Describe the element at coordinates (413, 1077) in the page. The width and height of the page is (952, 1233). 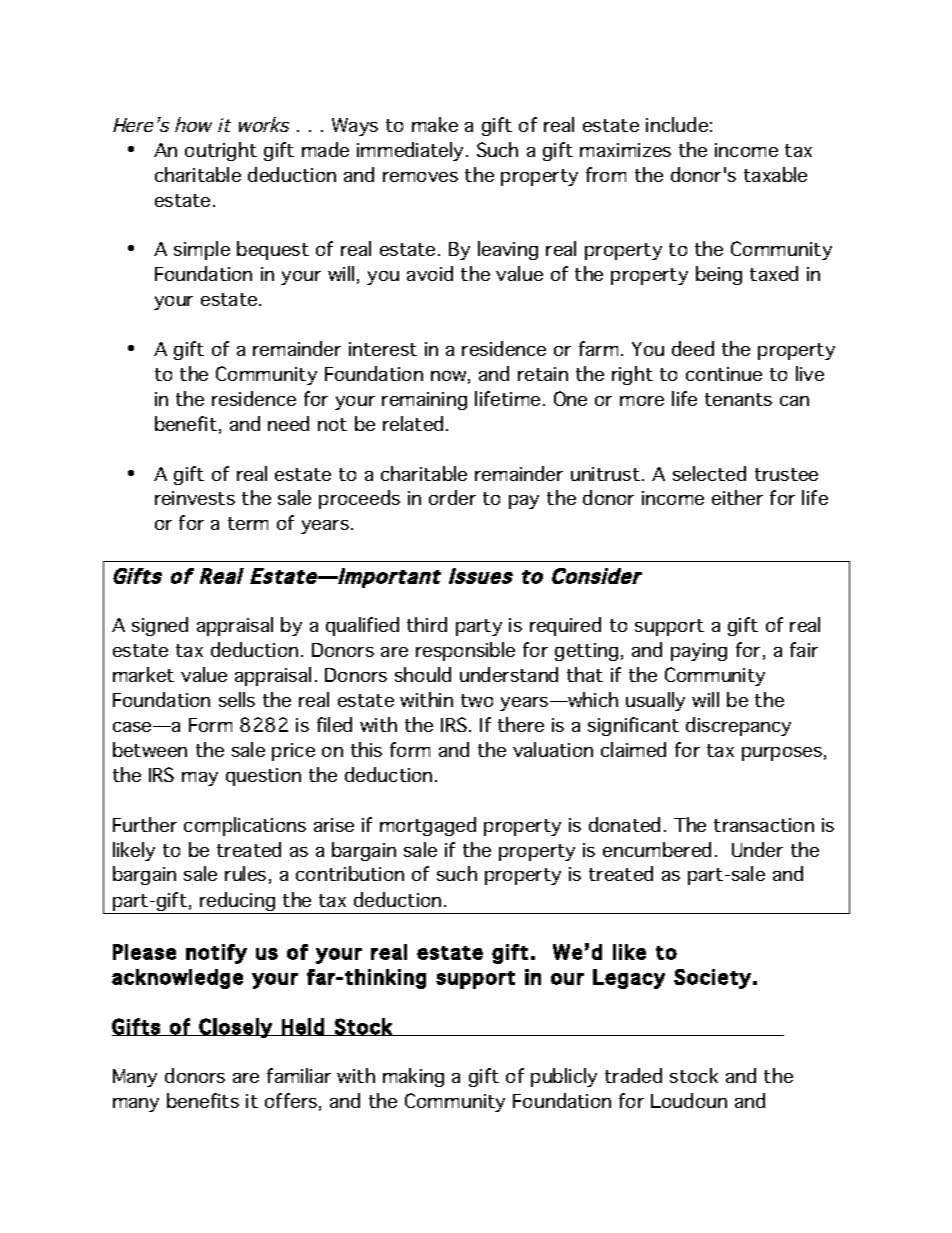
I see `making` at that location.
